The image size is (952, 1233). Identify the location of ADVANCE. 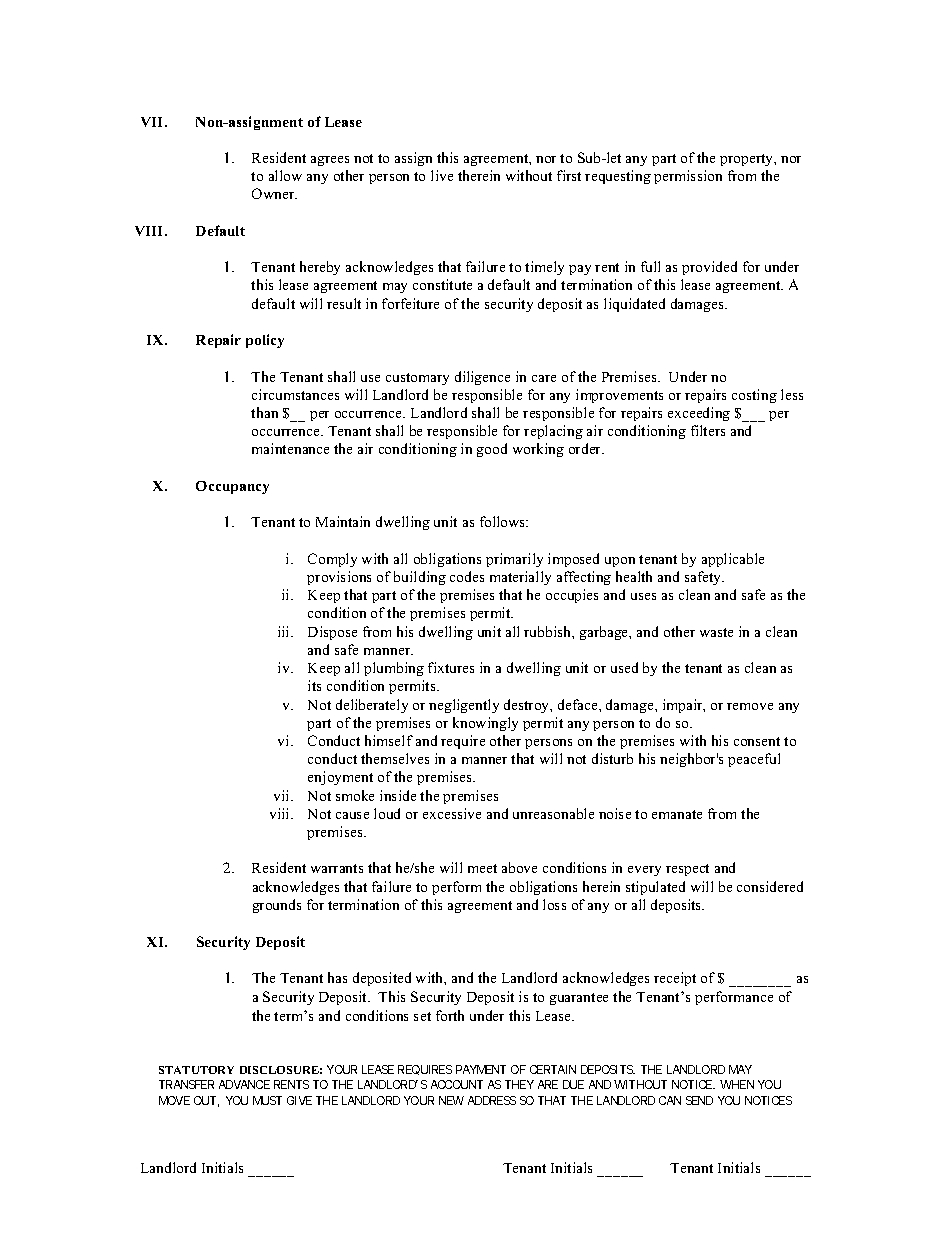
(244, 1084).
